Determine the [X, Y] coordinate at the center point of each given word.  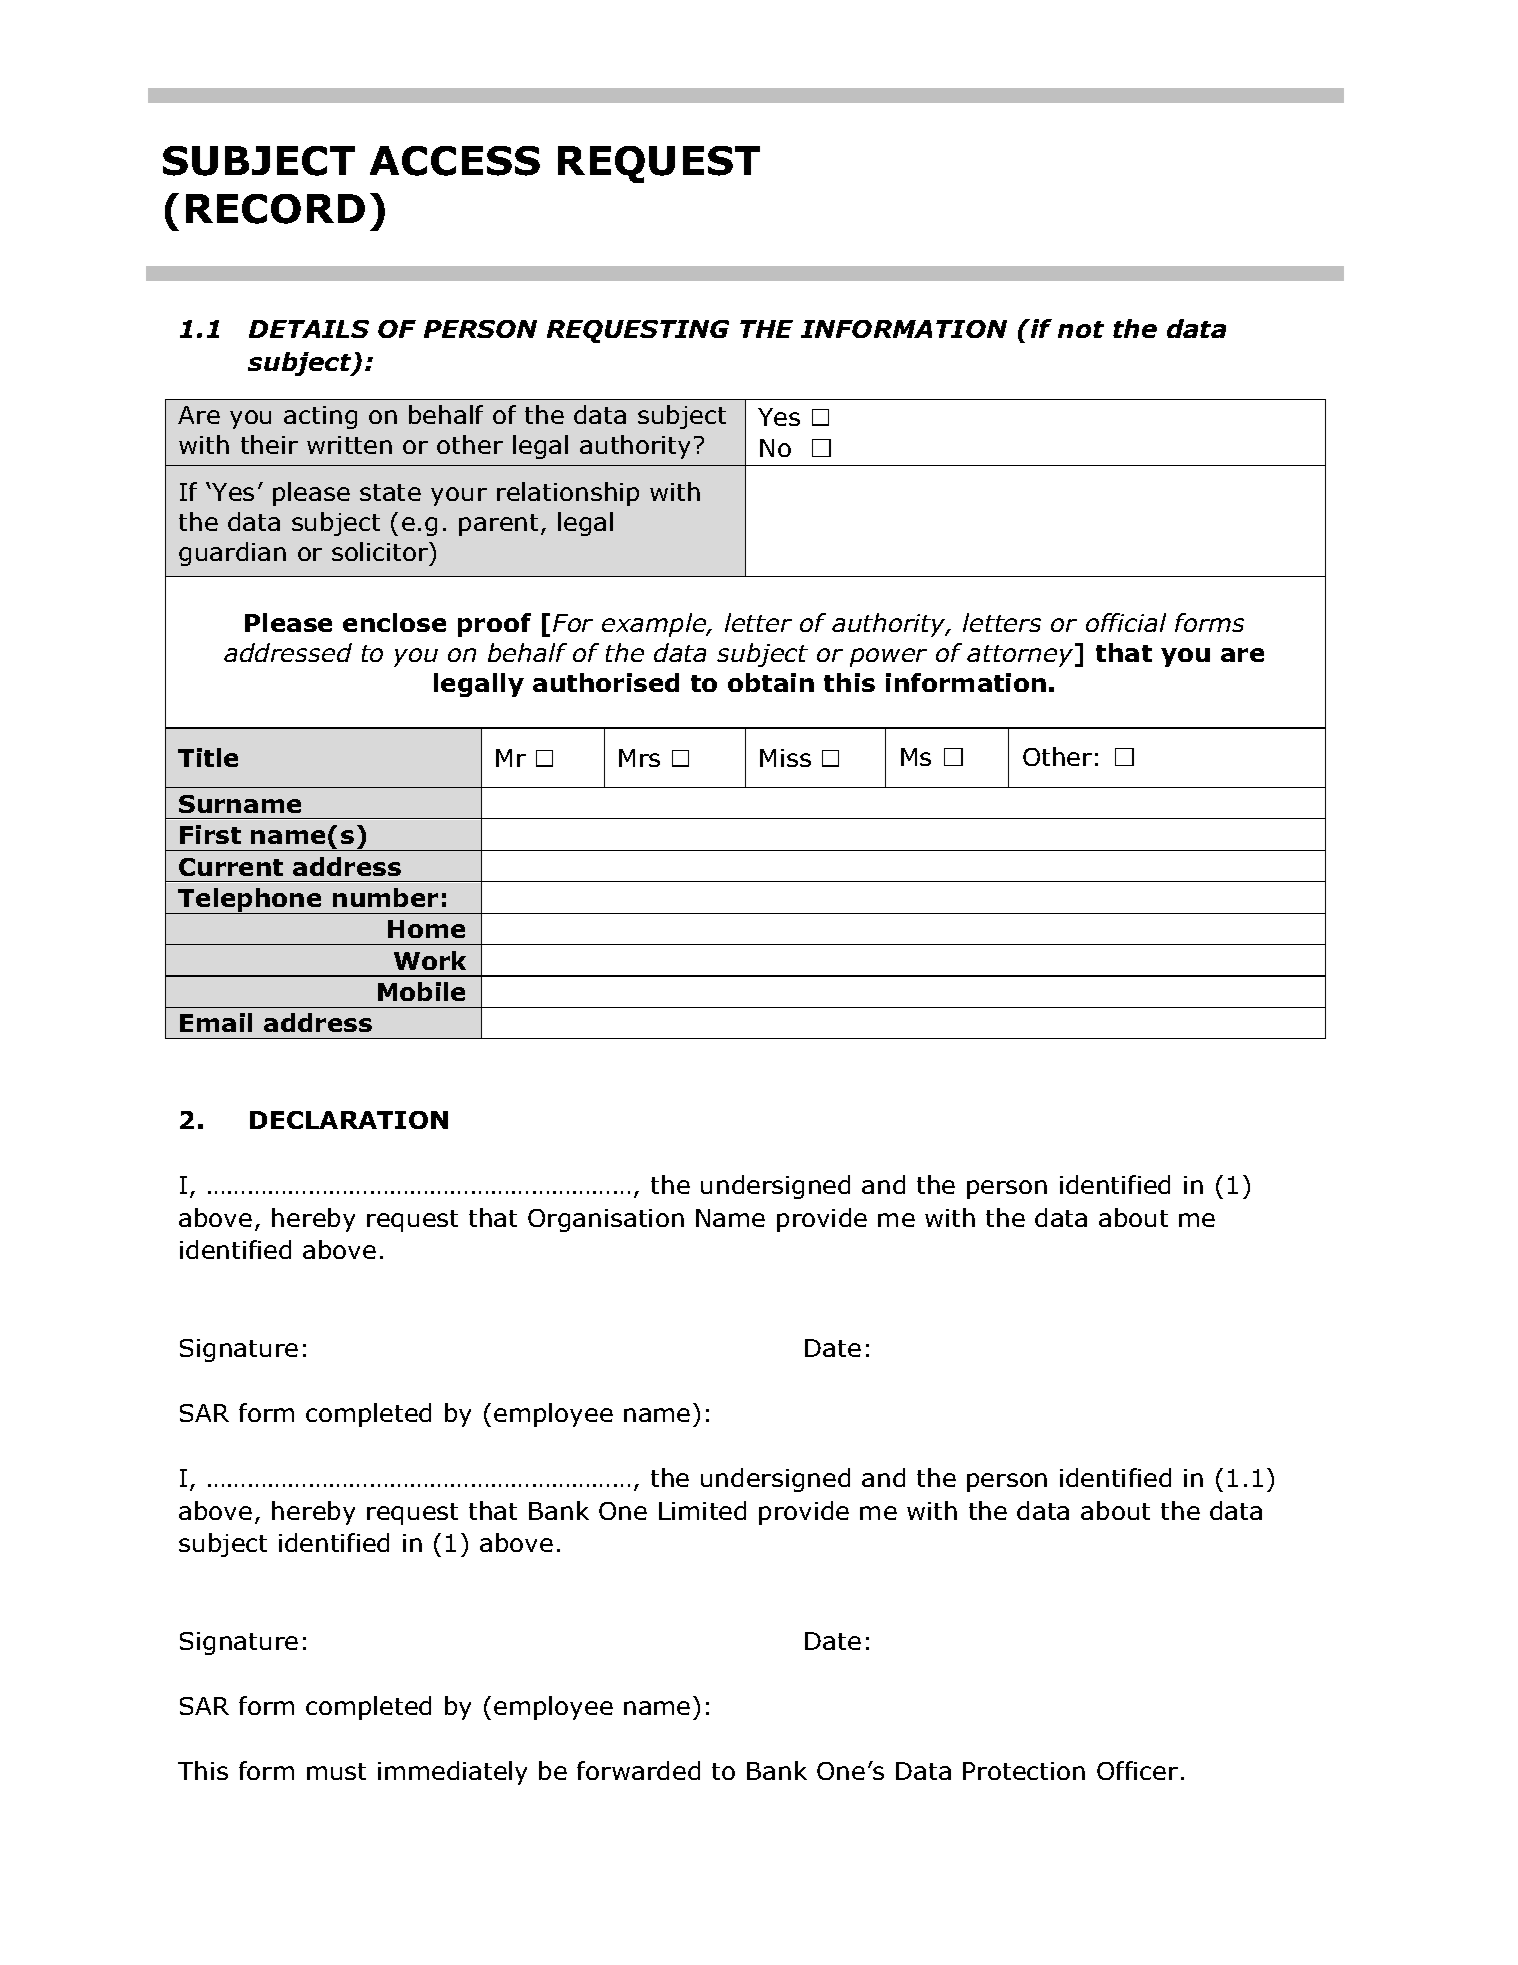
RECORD [275, 209]
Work [430, 960]
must [336, 1771]
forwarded [638, 1770]
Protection [1024, 1771]
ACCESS [455, 161]
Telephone [250, 901]
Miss [785, 758]
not [1081, 329]
